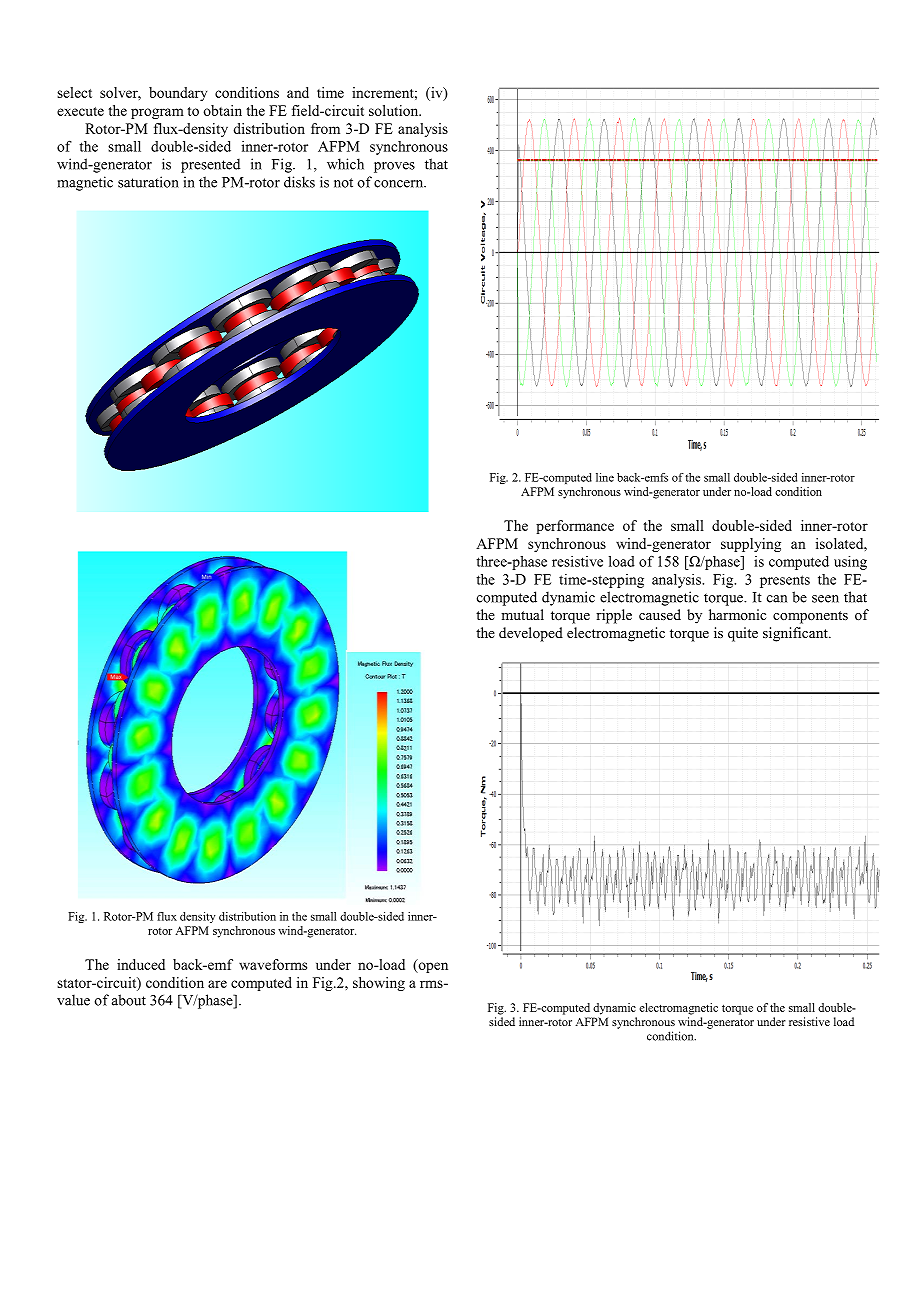 The width and height of the screenshot is (924, 1308). Describe the element at coordinates (157, 113) in the screenshot. I see `program` at that location.
